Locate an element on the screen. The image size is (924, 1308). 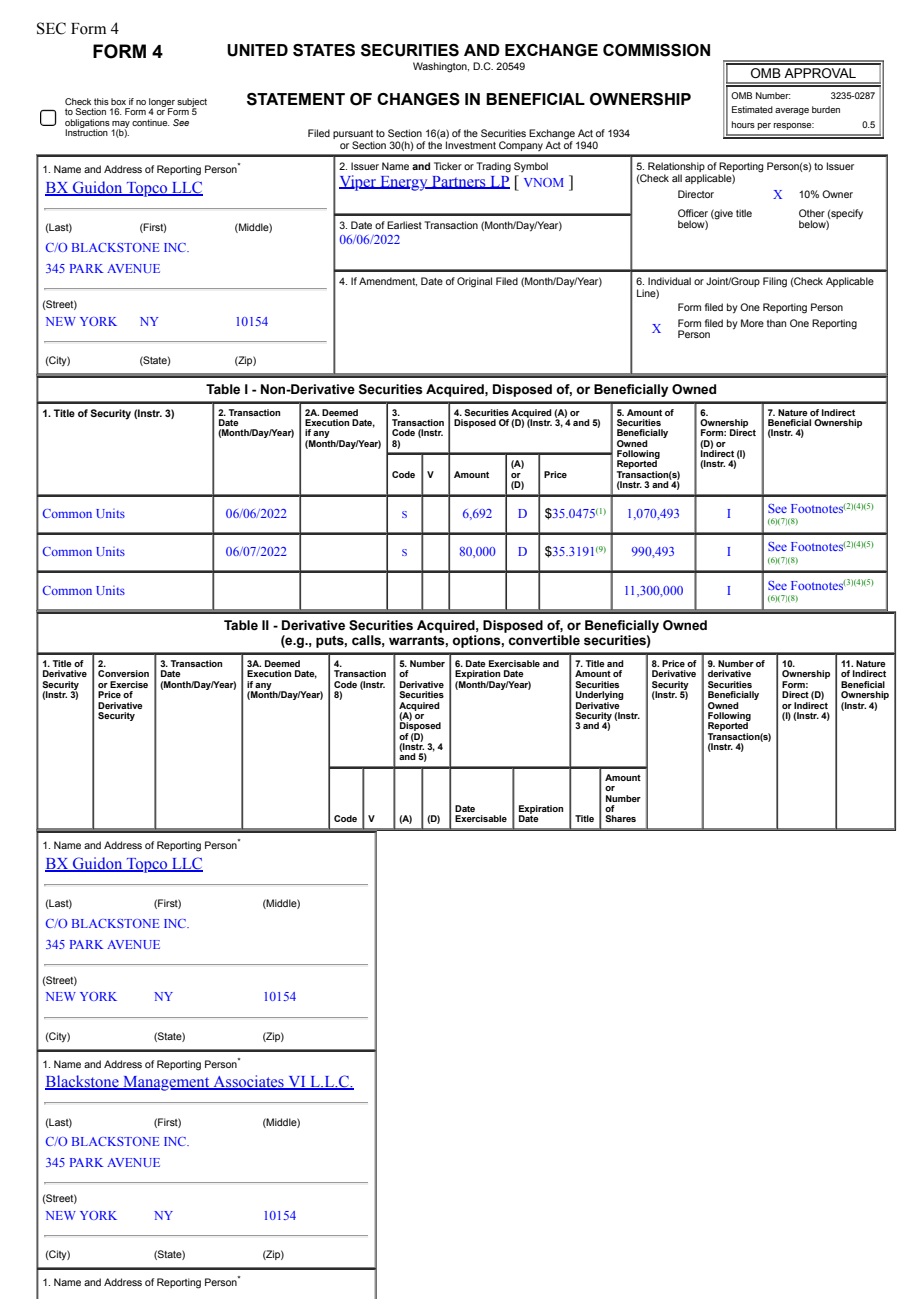
Management is located at coordinates (166, 1083).
